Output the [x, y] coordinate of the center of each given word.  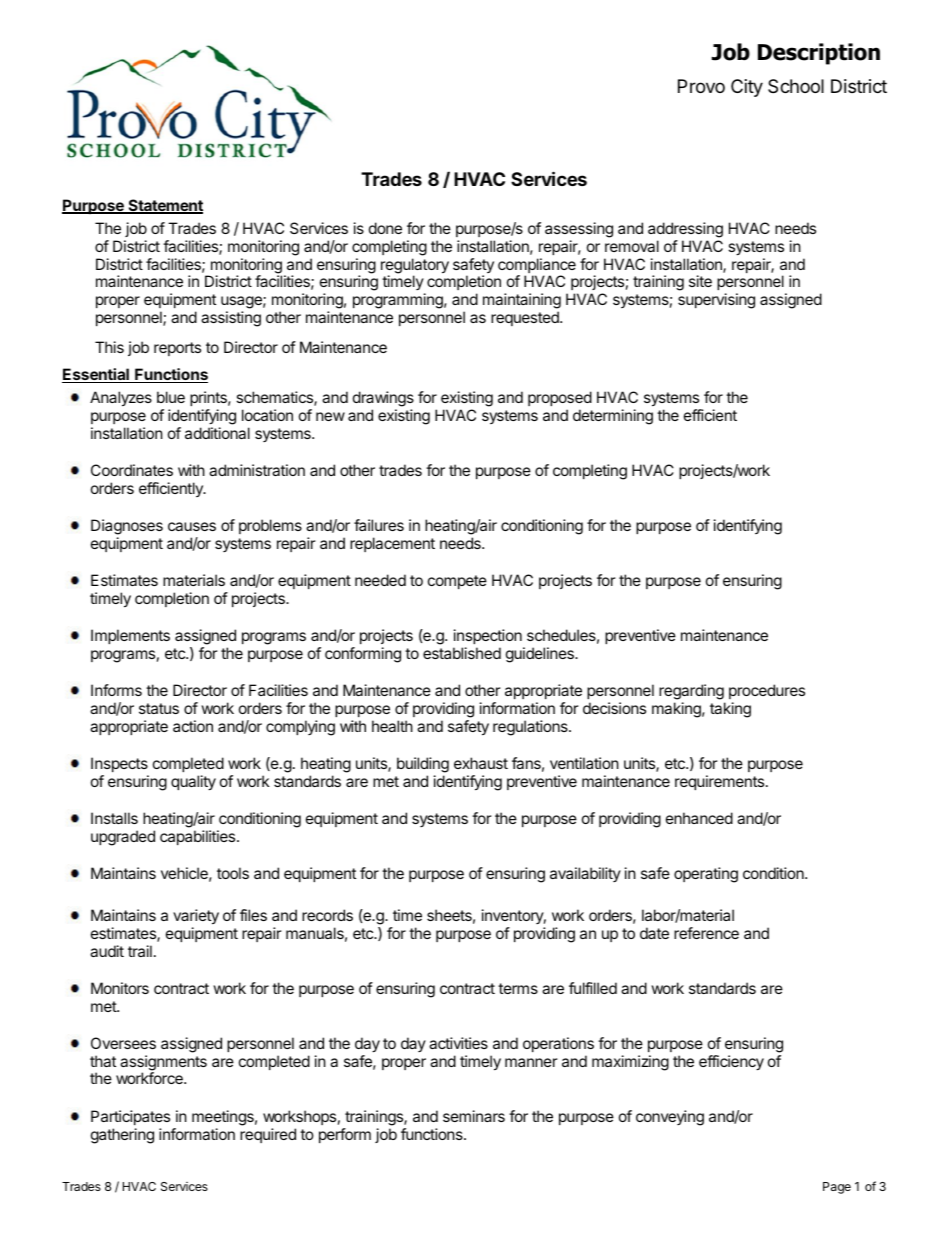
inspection [488, 636]
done [385, 228]
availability [585, 874]
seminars [474, 1116]
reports [177, 349]
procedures [767, 691]
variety [196, 917]
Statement [164, 206]
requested [526, 318]
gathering [122, 1136]
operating [706, 875]
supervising [716, 301]
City [747, 88]
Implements [130, 636]
